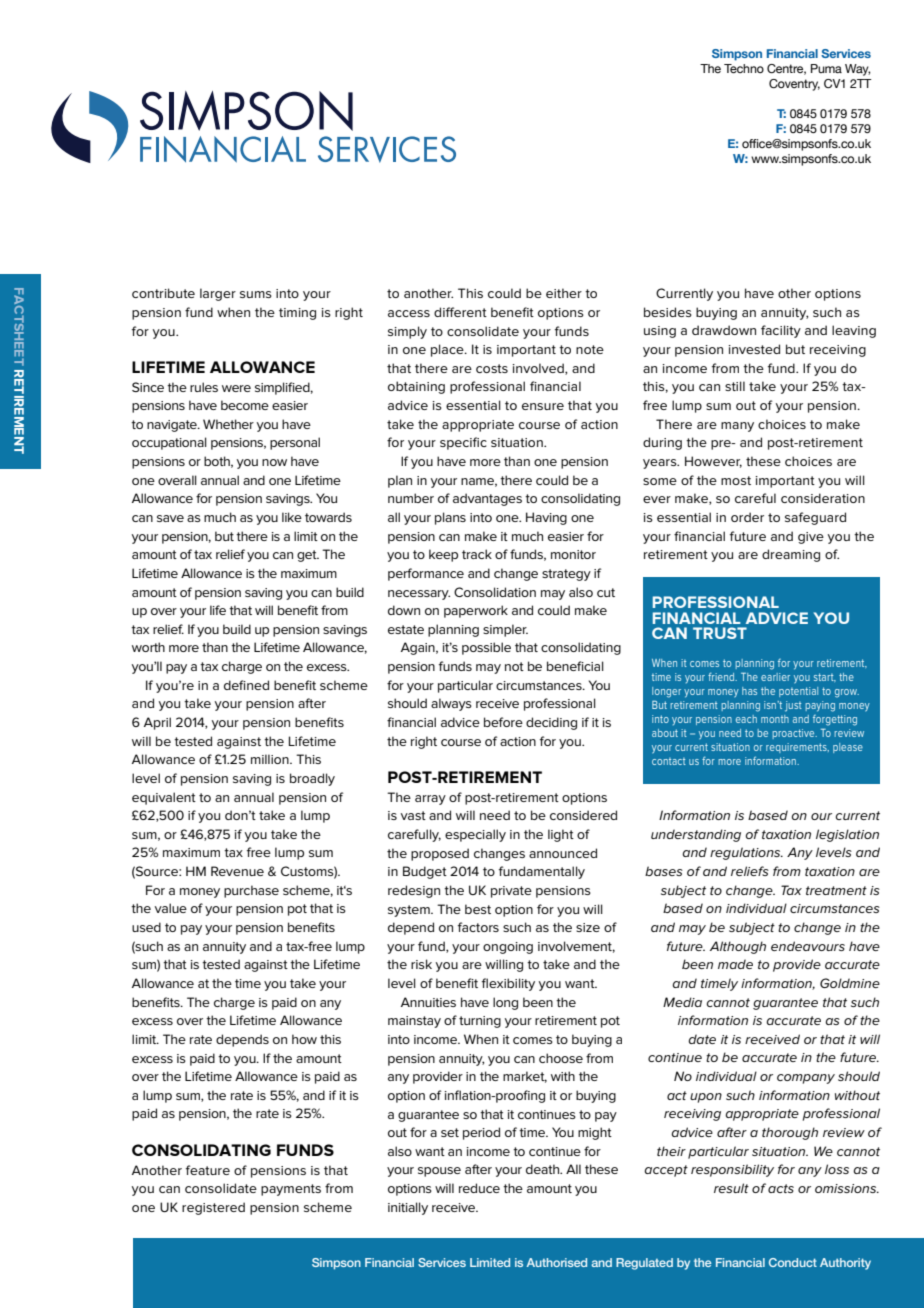  I want to click on Coventry, so click(794, 85).
